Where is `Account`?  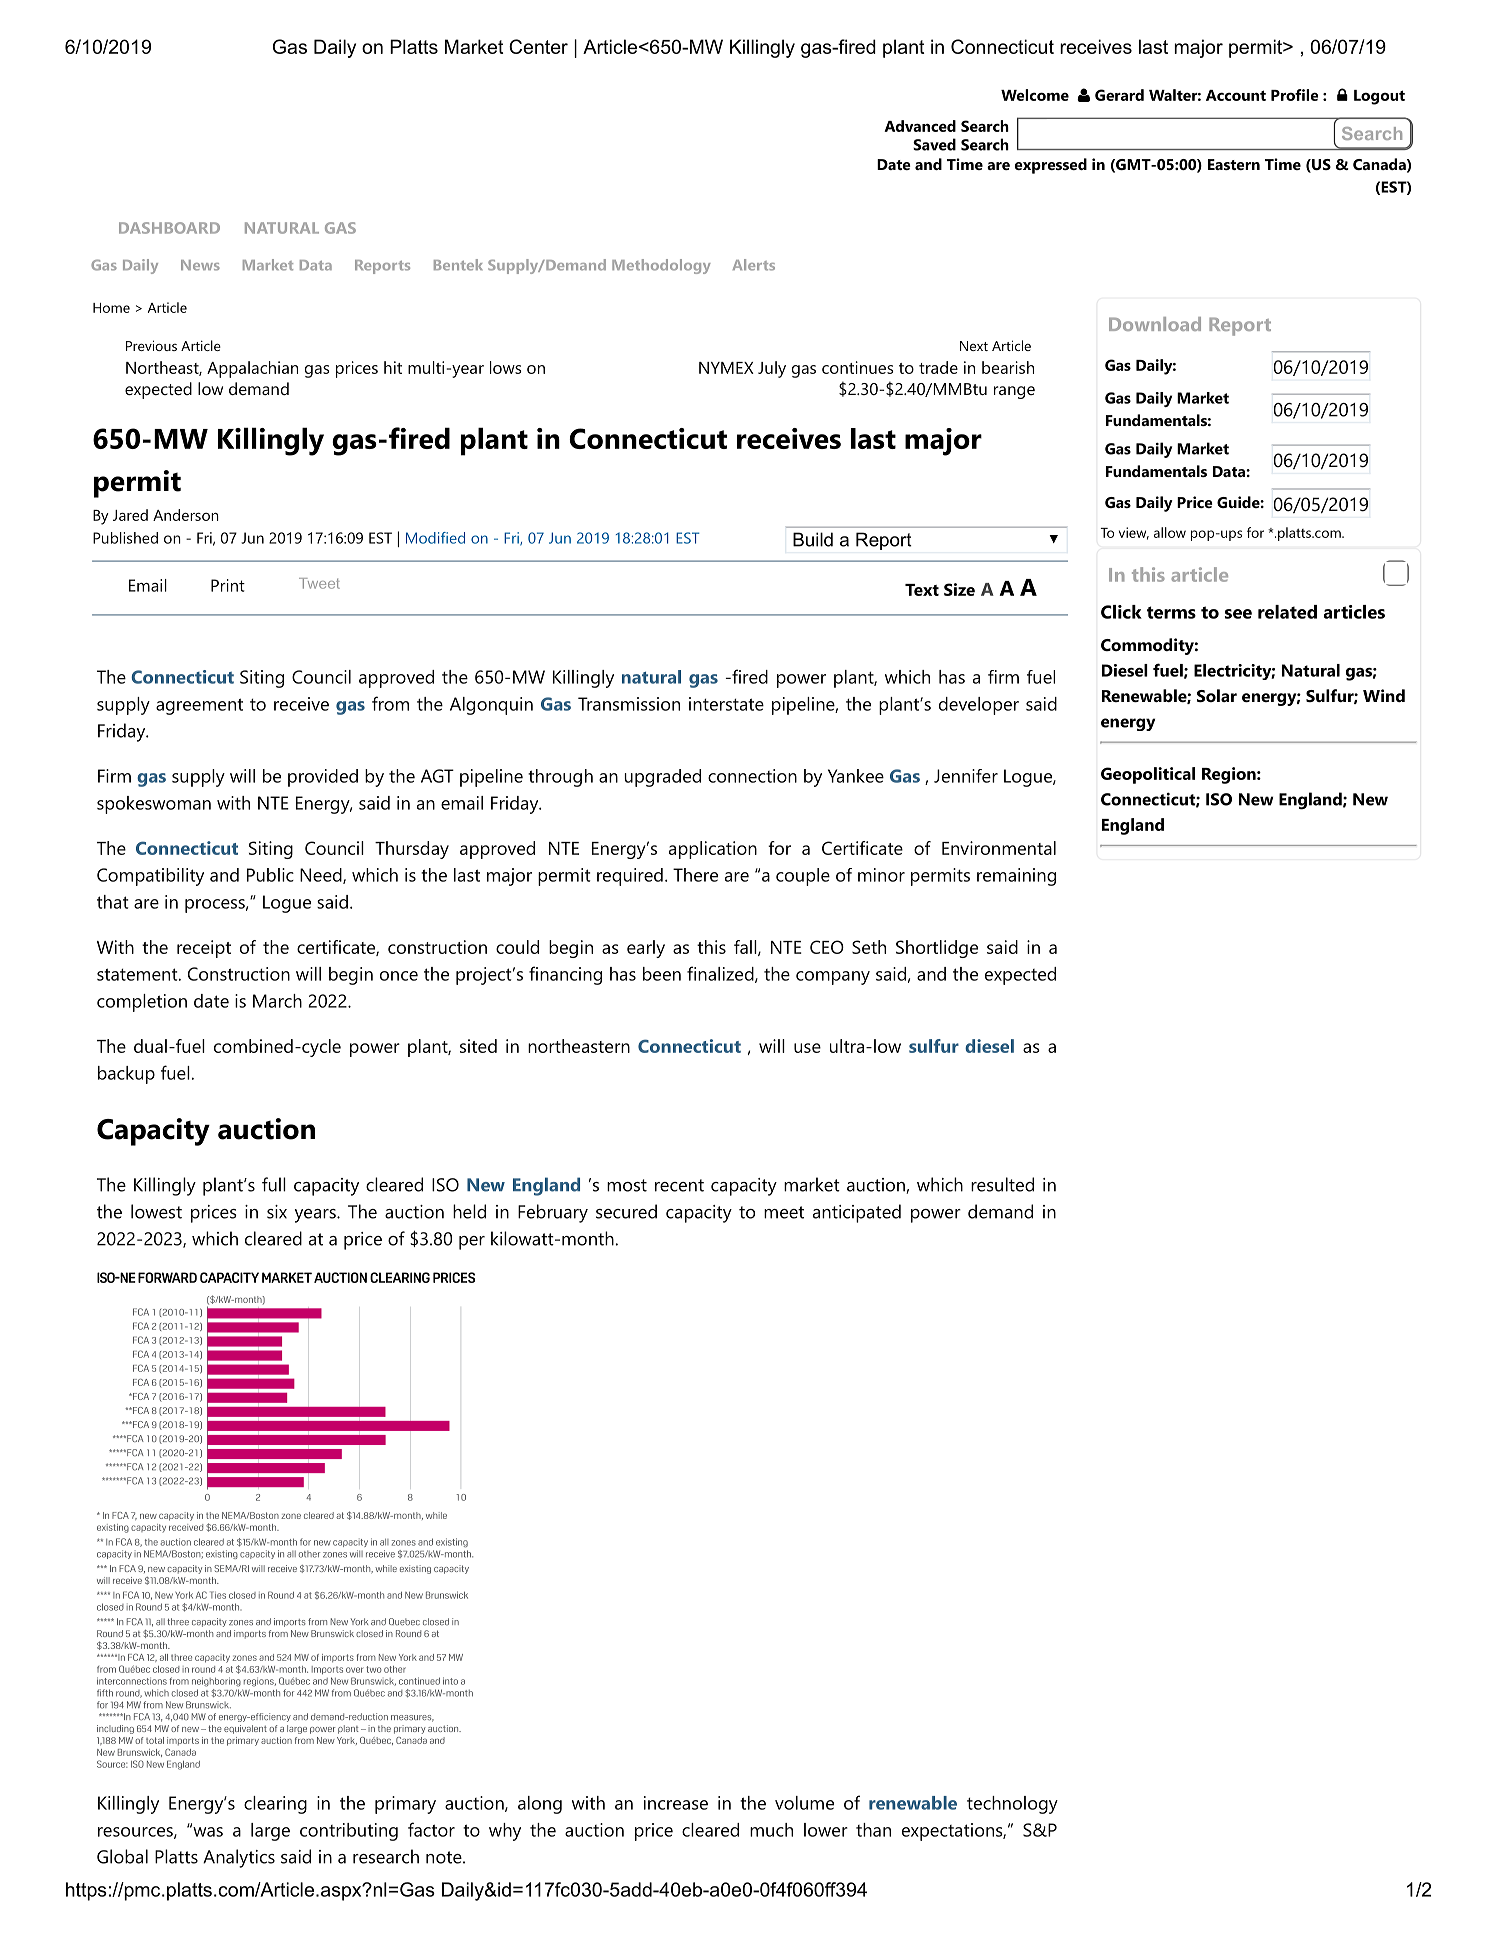
Account is located at coordinates (1236, 95).
